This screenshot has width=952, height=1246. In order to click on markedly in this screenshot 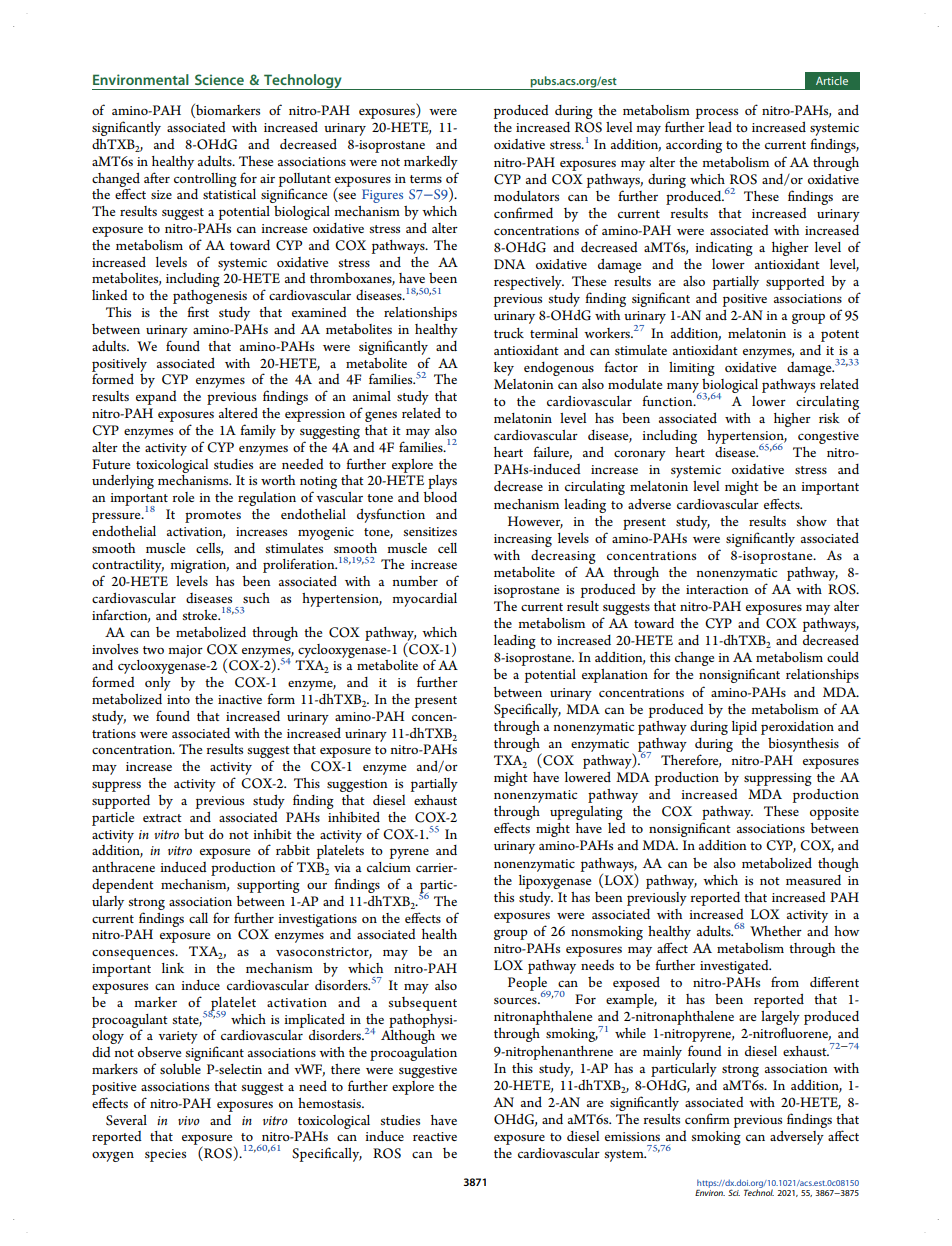, I will do `click(431, 163)`.
